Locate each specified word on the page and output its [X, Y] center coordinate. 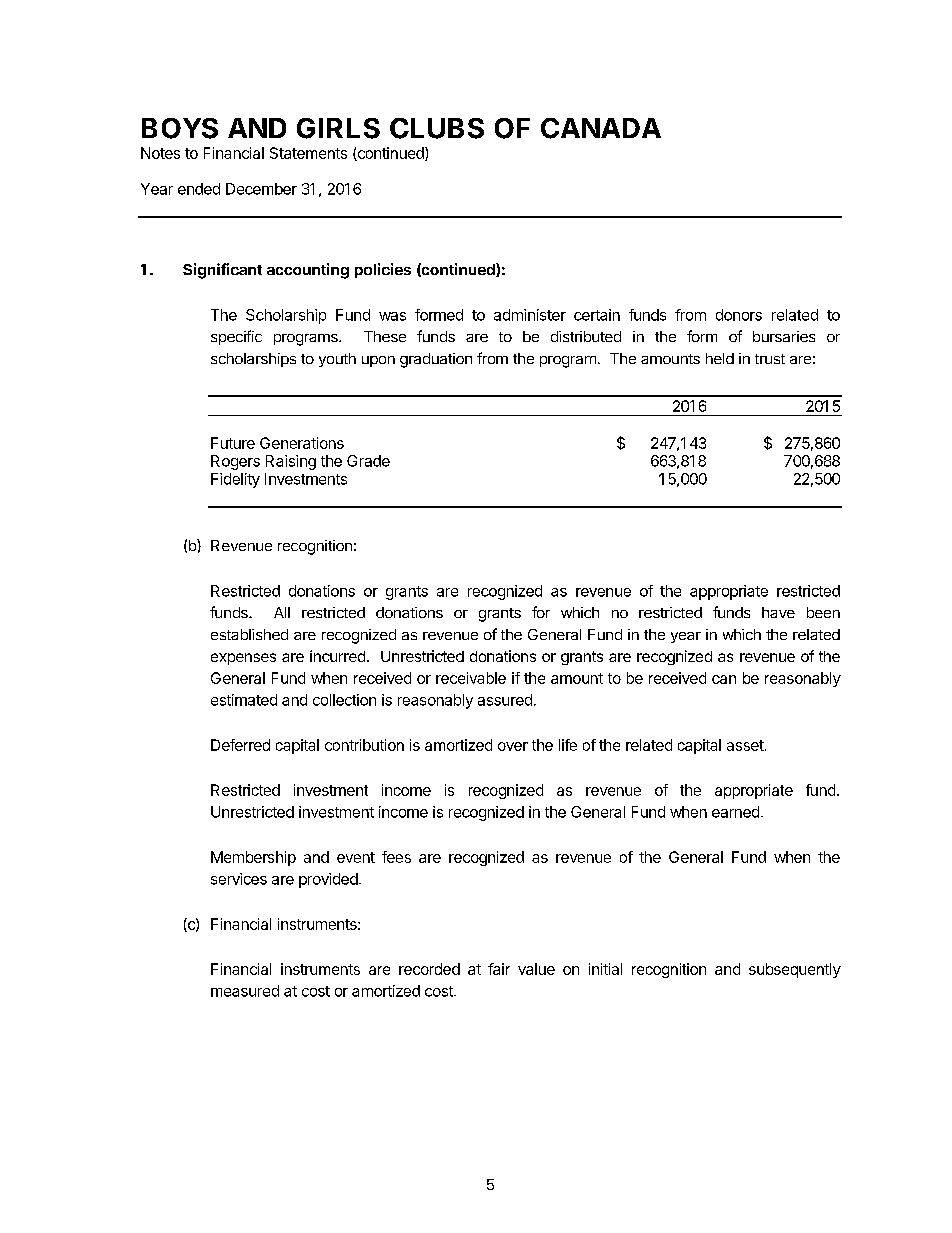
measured [245, 991]
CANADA [601, 128]
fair [499, 969]
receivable [471, 678]
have [778, 612]
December [261, 189]
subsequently [795, 970]
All [282, 612]
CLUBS [437, 128]
